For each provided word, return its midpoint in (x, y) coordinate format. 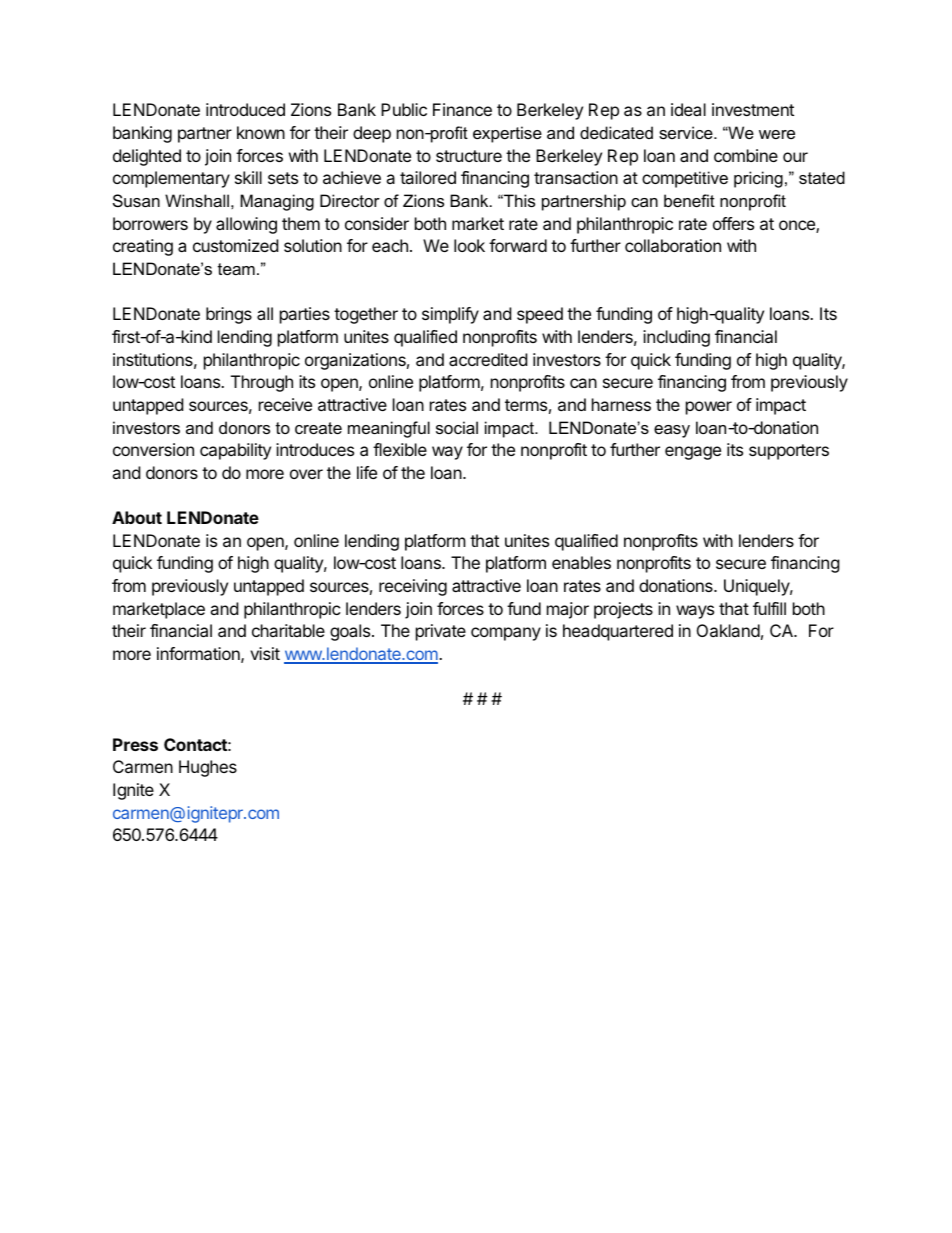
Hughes (208, 768)
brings (229, 315)
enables (581, 562)
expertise (507, 134)
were (777, 134)
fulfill (769, 608)
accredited (488, 359)
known (261, 132)
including (676, 338)
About (137, 517)
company (506, 634)
